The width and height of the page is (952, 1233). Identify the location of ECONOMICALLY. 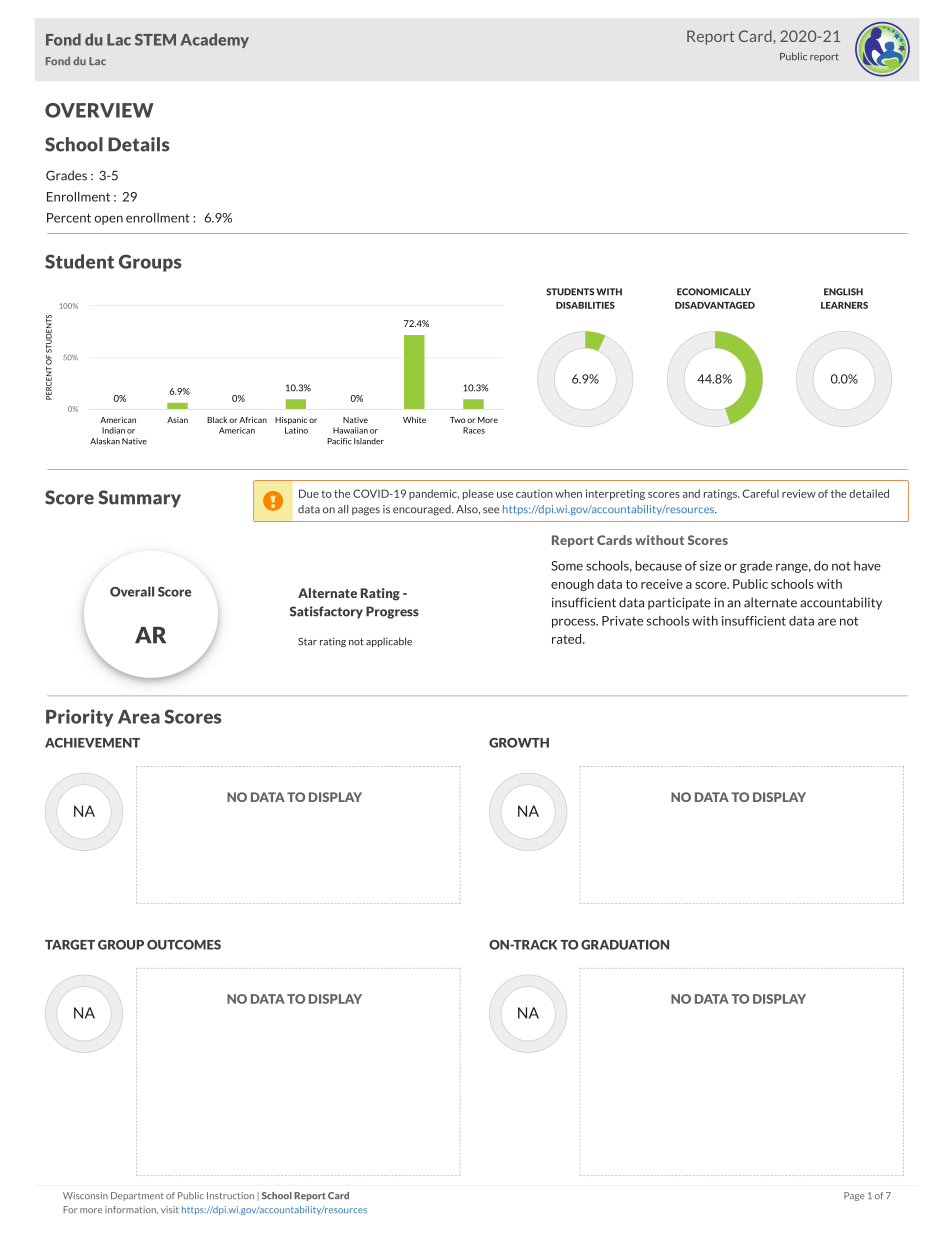
(714, 292).
